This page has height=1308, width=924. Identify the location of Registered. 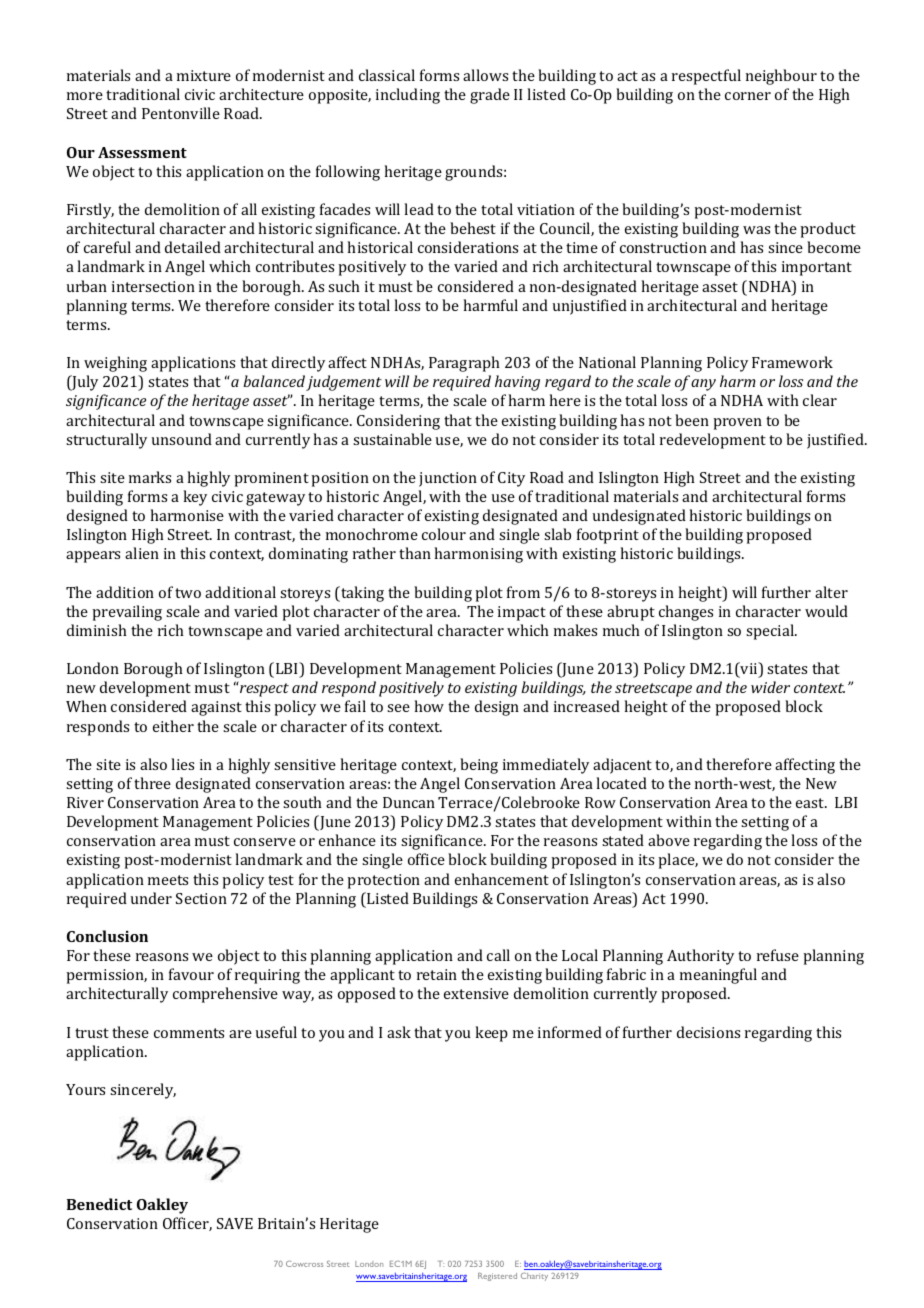
(497, 1277).
